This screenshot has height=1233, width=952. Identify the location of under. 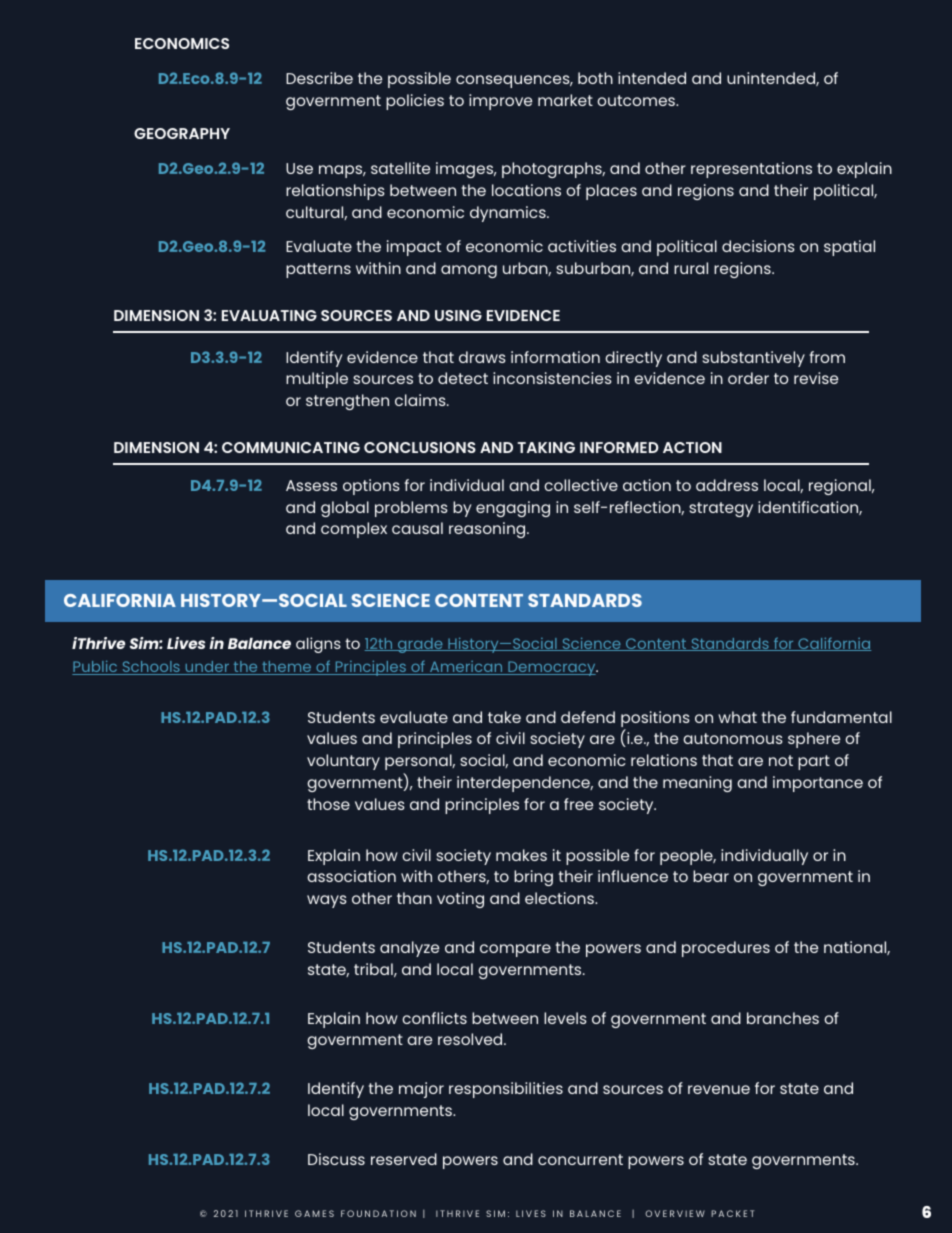
(207, 668).
